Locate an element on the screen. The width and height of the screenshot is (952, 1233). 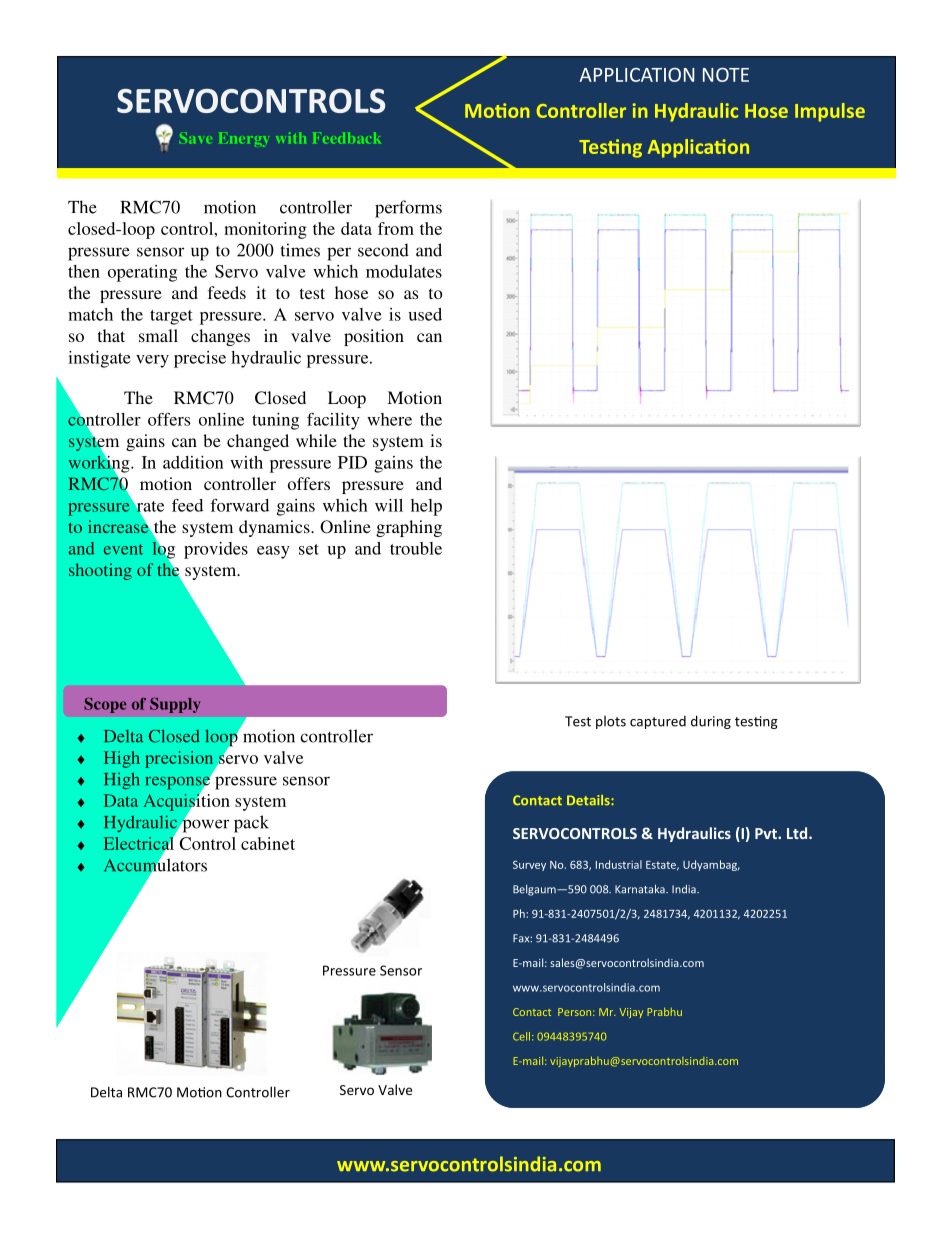
monitoring is located at coordinates (265, 230).
